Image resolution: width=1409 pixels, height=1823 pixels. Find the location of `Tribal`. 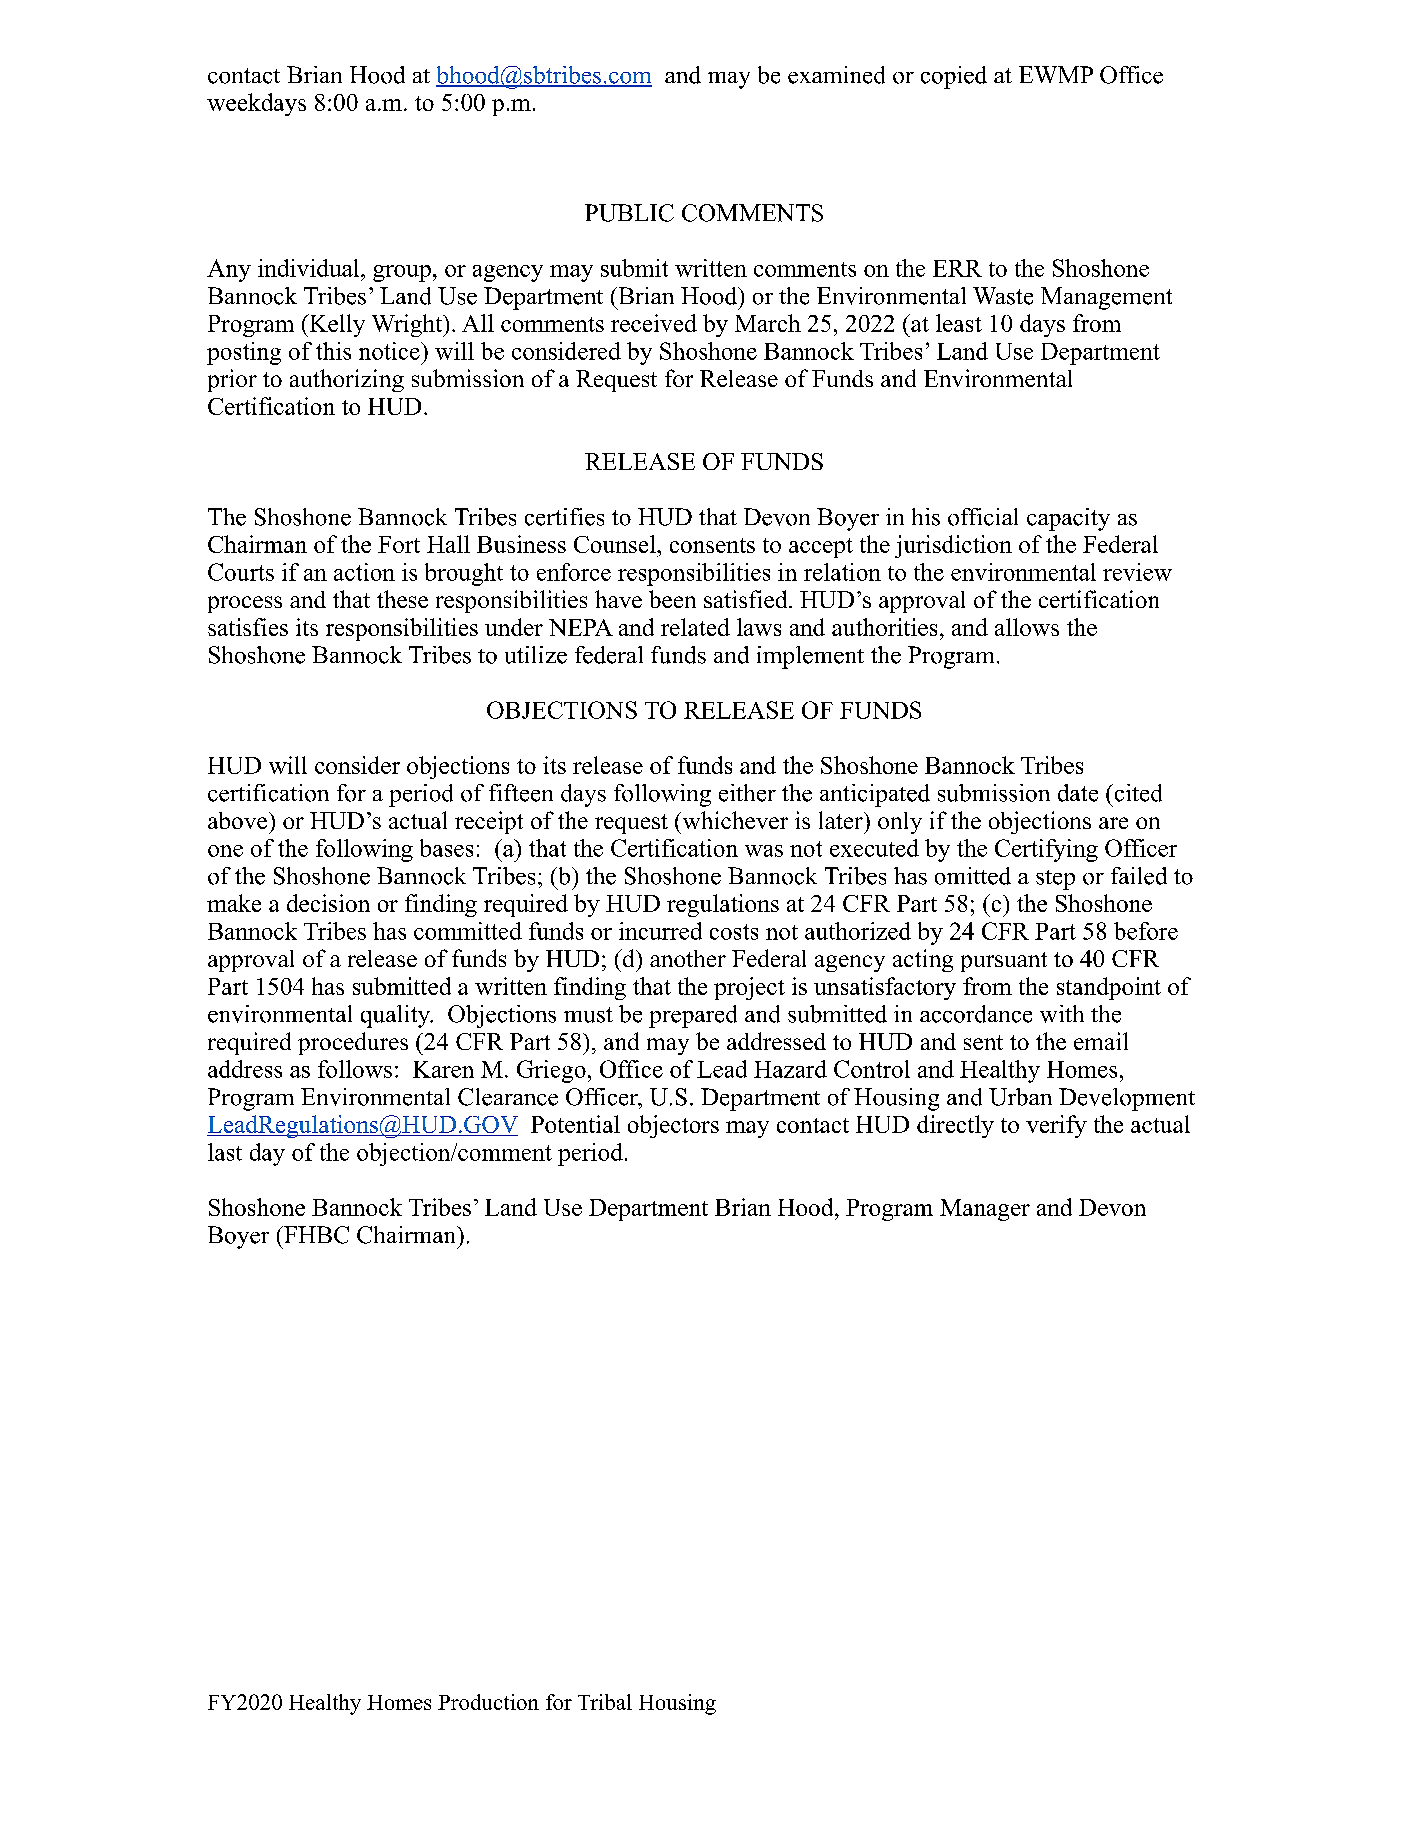

Tribal is located at coordinates (605, 1702).
